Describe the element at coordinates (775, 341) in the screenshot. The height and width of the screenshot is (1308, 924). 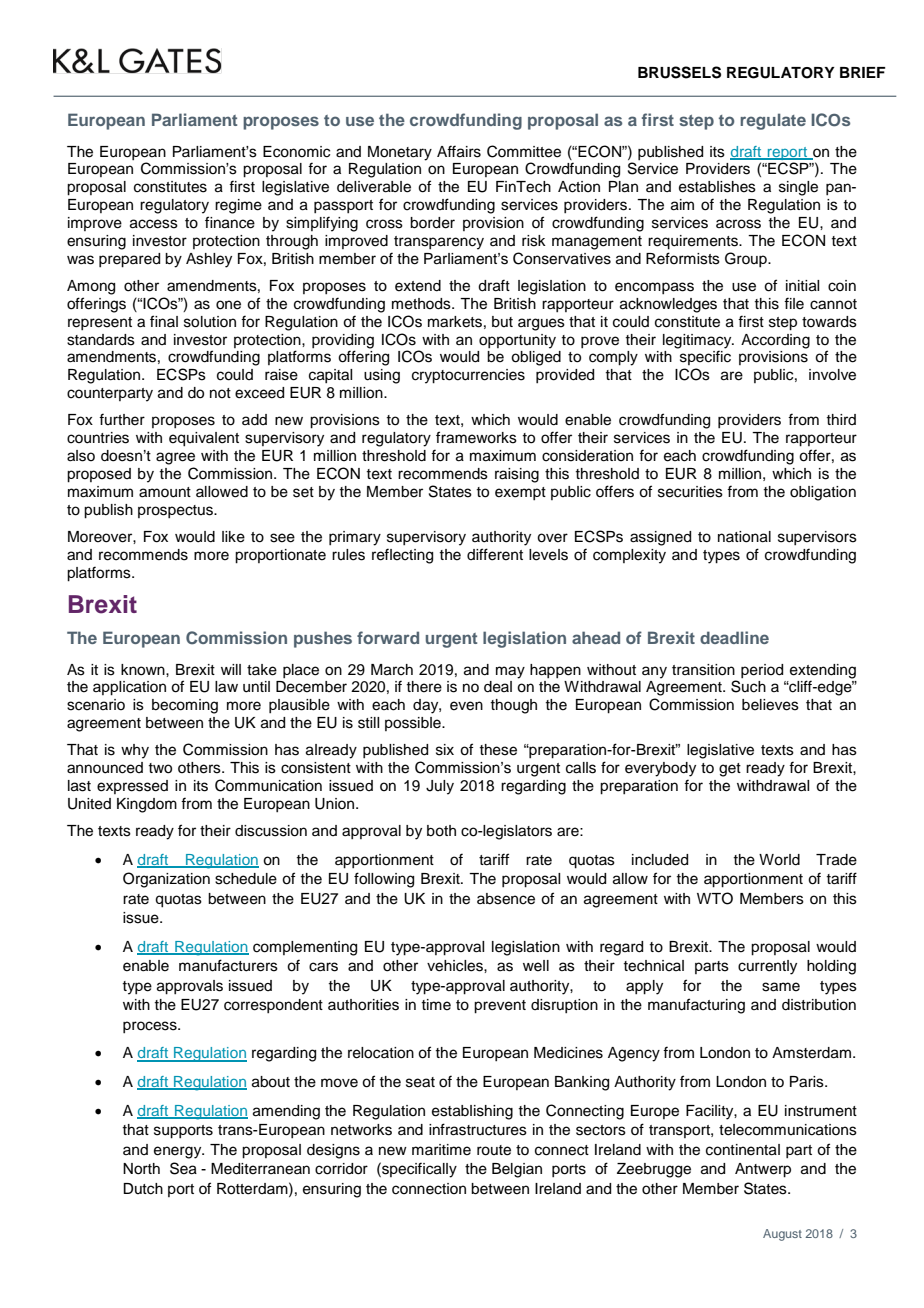
I see `According` at that location.
